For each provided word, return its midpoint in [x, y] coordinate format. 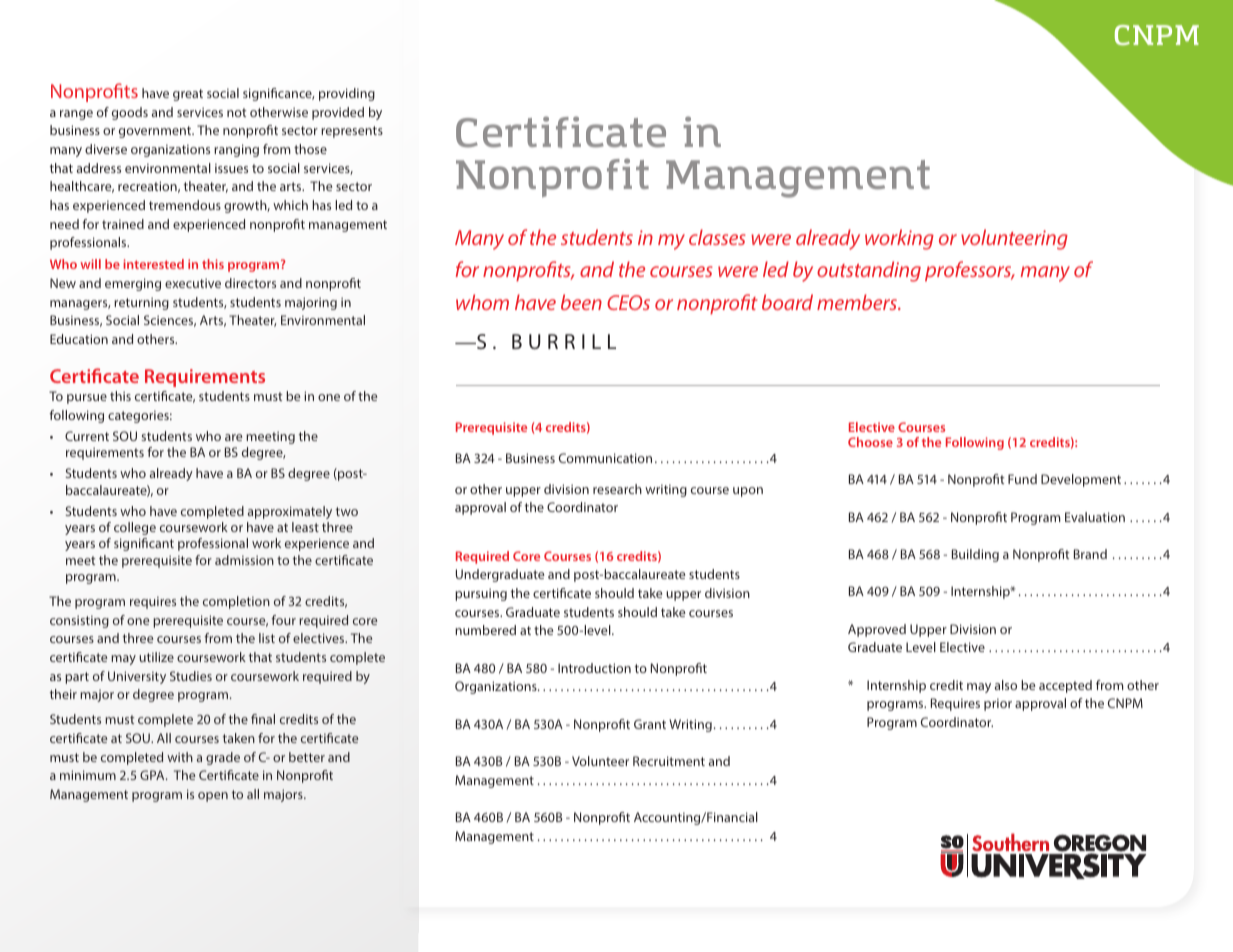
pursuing [481, 594]
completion [236, 602]
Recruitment [669, 761]
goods [130, 113]
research [617, 489]
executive [193, 283]
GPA [153, 775]
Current [87, 436]
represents [352, 132]
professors [969, 271]
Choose [870, 442]
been [581, 302]
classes [717, 237]
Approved [877, 630]
